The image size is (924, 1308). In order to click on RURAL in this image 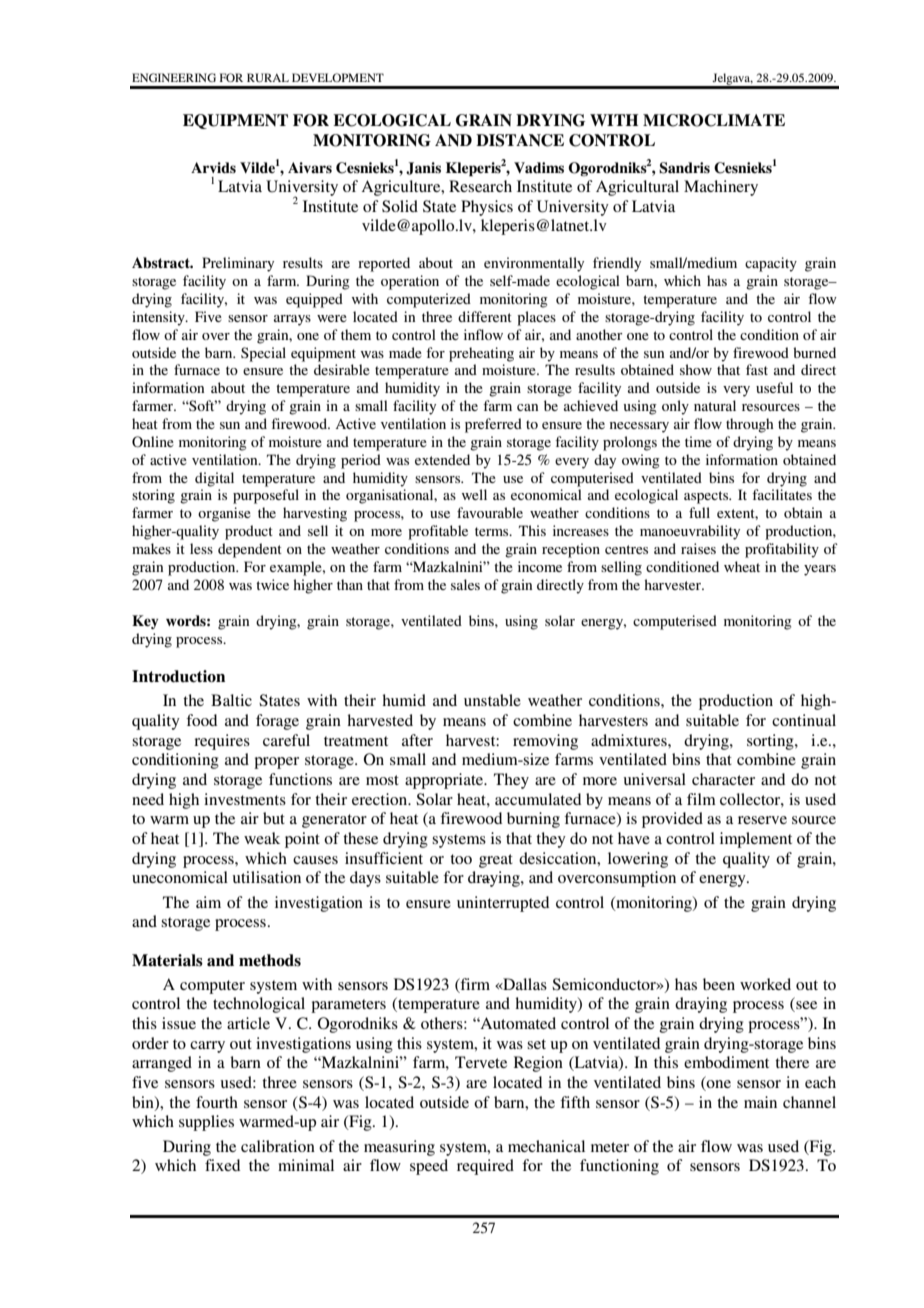, I will do `click(268, 77)`.
